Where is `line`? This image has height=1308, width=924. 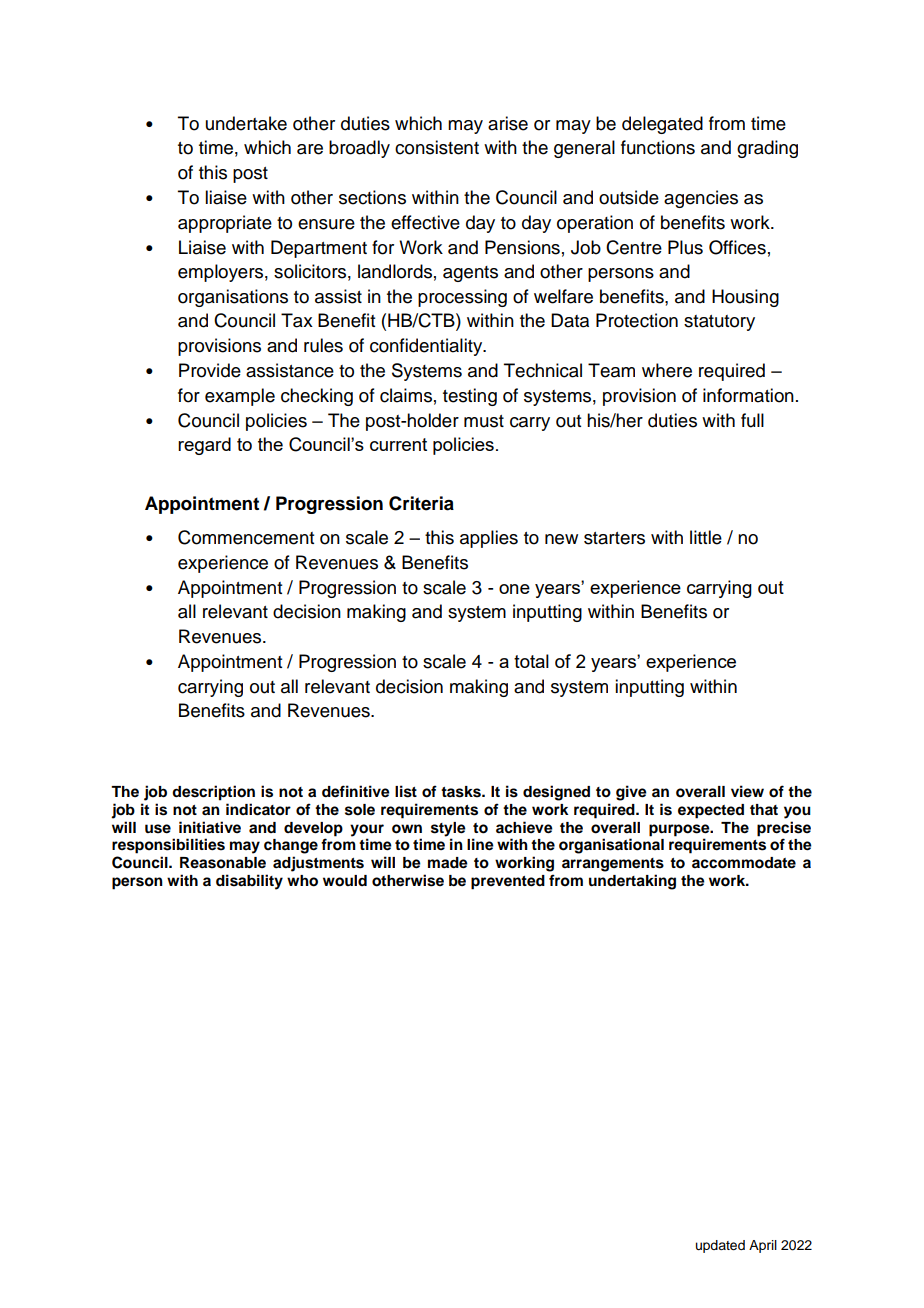
line is located at coordinates (480, 844).
